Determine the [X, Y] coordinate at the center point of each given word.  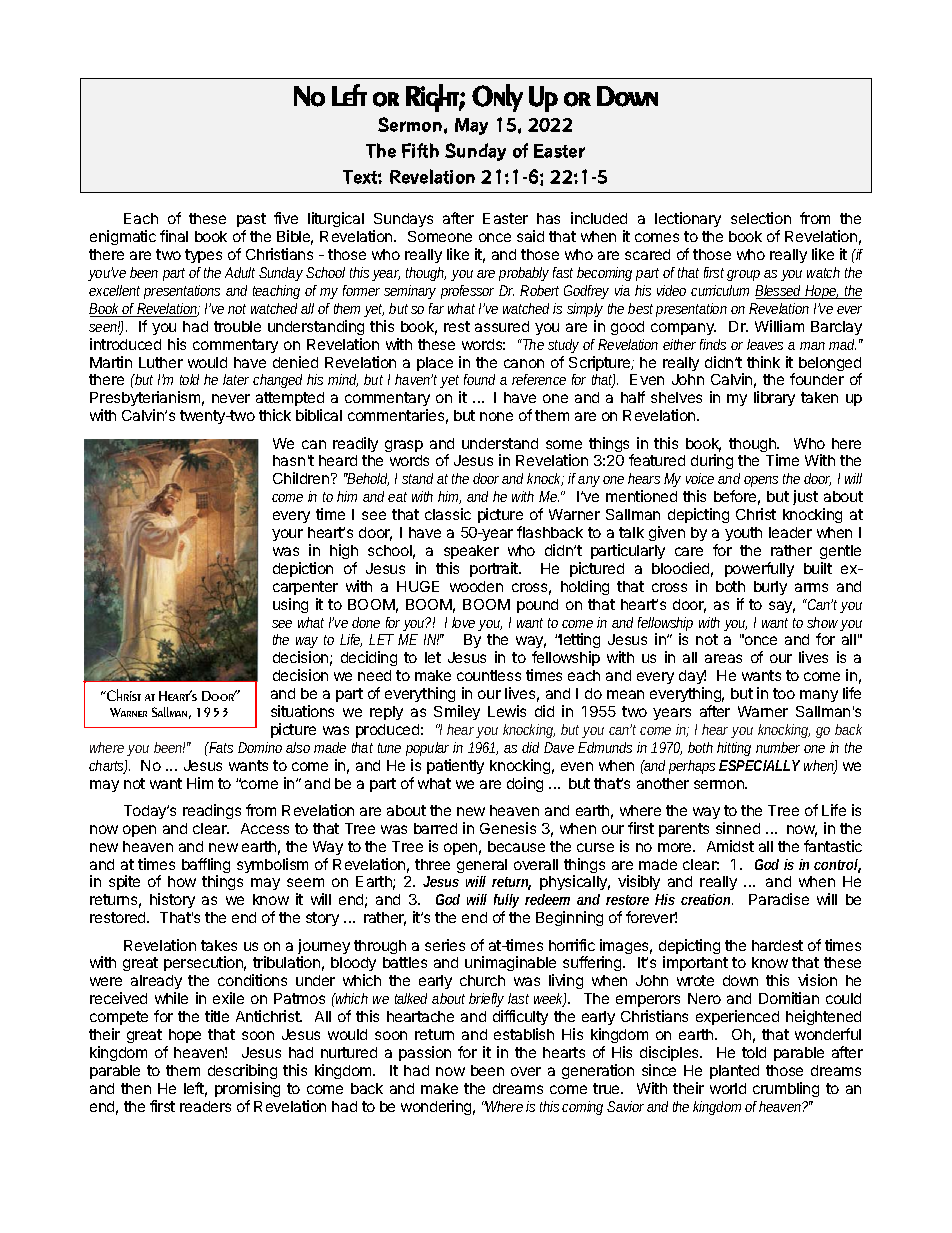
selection [761, 218]
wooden [476, 586]
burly [770, 588]
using [290, 605]
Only [497, 98]
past [251, 222]
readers [205, 1106]
